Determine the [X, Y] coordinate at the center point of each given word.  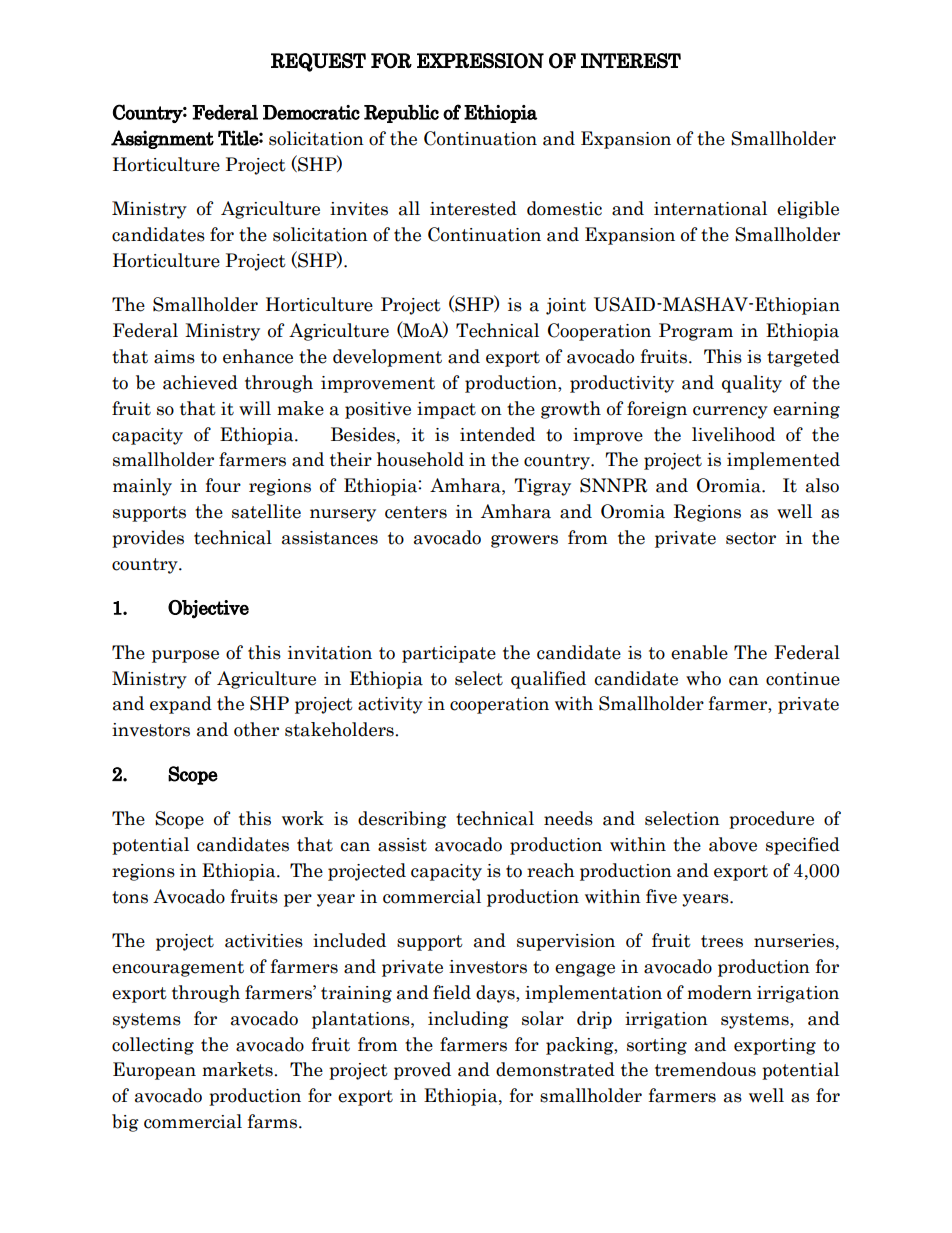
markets [238, 1069]
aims [174, 357]
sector [751, 538]
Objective [208, 609]
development [387, 358]
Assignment [162, 139]
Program [696, 332]
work [303, 818]
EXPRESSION [480, 61]
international [710, 208]
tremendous [705, 1069]
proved [422, 1071]
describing [402, 820]
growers [524, 541]
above [733, 844]
